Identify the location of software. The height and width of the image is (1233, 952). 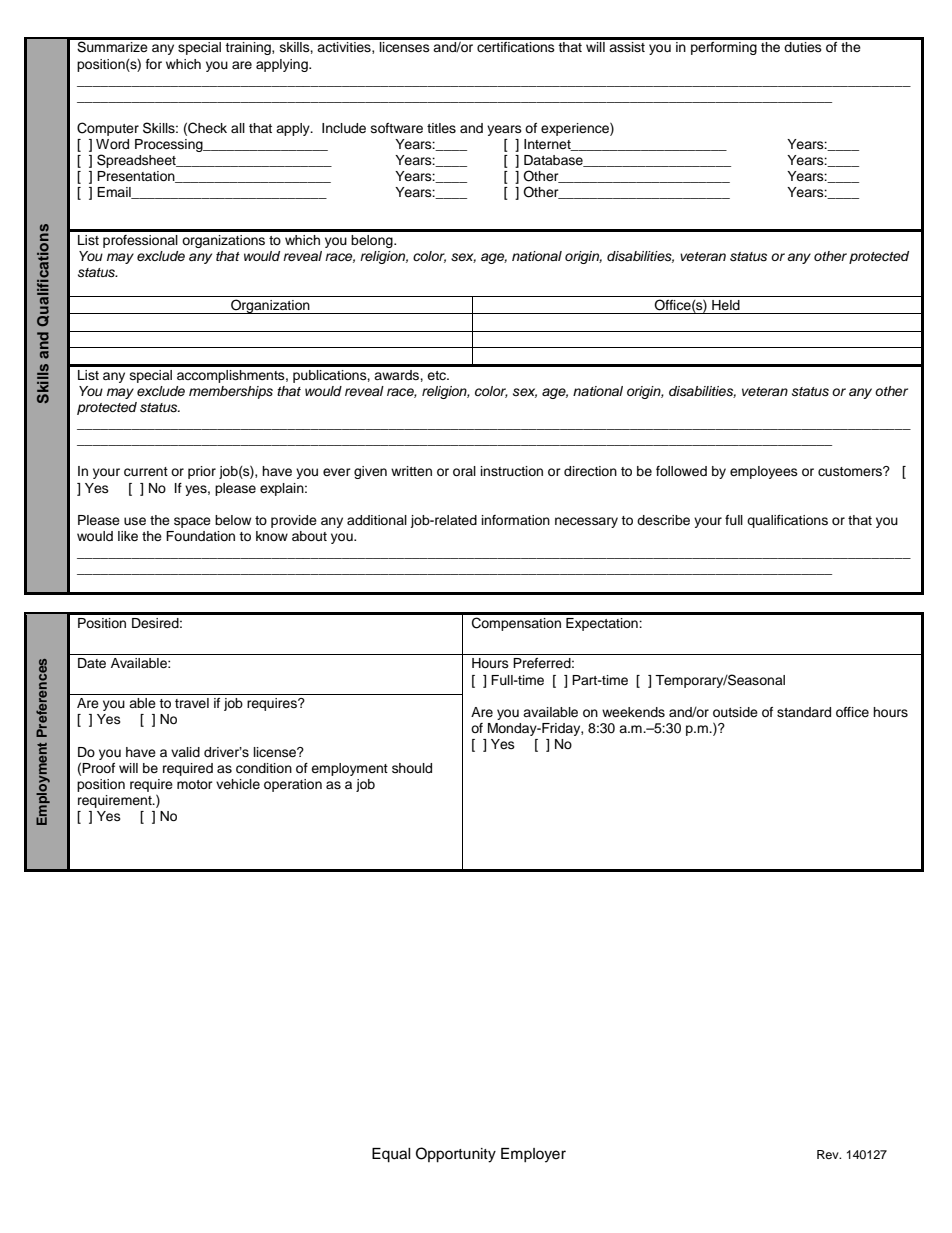
(397, 128).
